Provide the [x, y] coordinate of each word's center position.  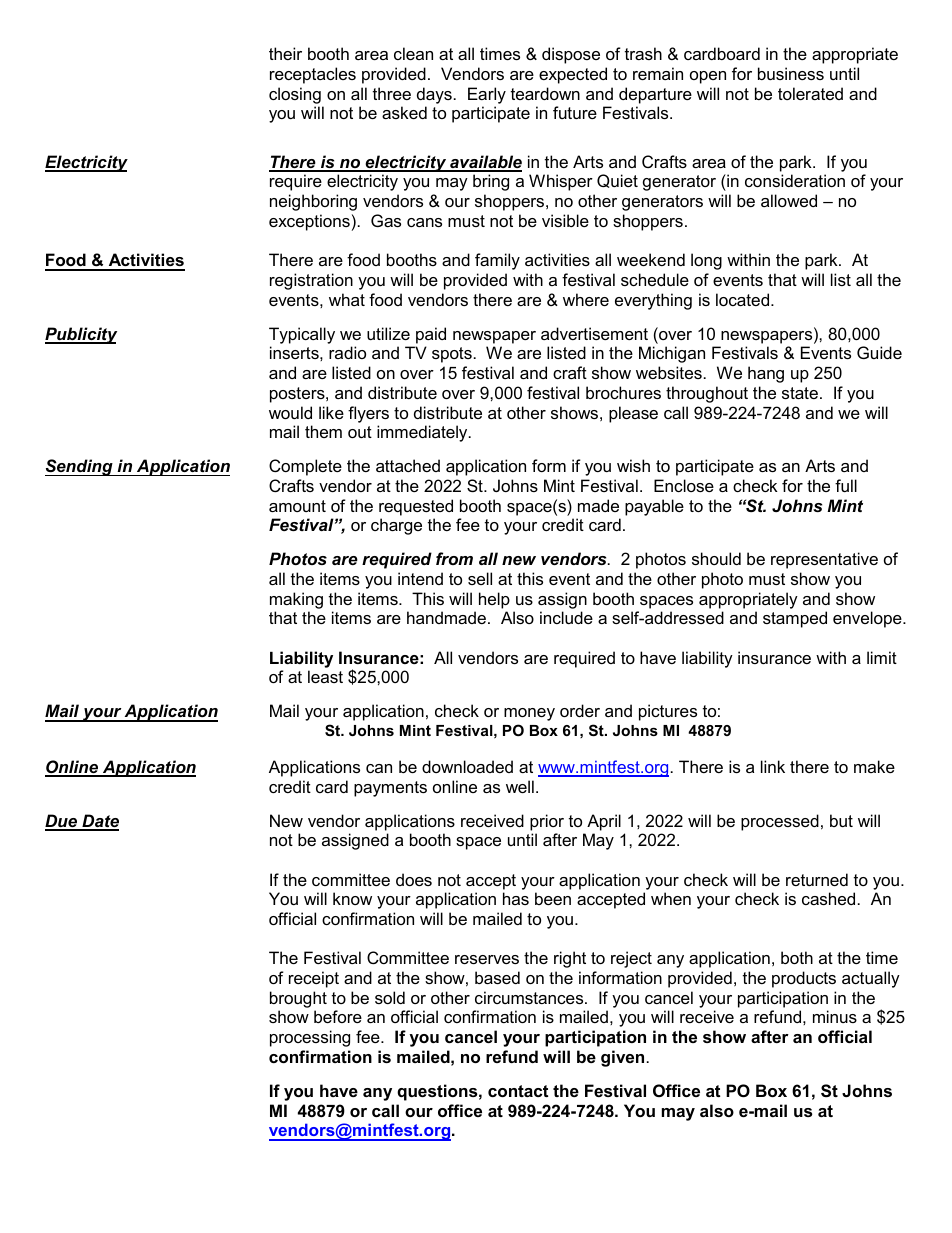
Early [487, 95]
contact [518, 1091]
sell [480, 578]
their [285, 53]
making [296, 600]
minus [835, 1016]
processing [310, 1038]
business [791, 73]
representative [824, 560]
